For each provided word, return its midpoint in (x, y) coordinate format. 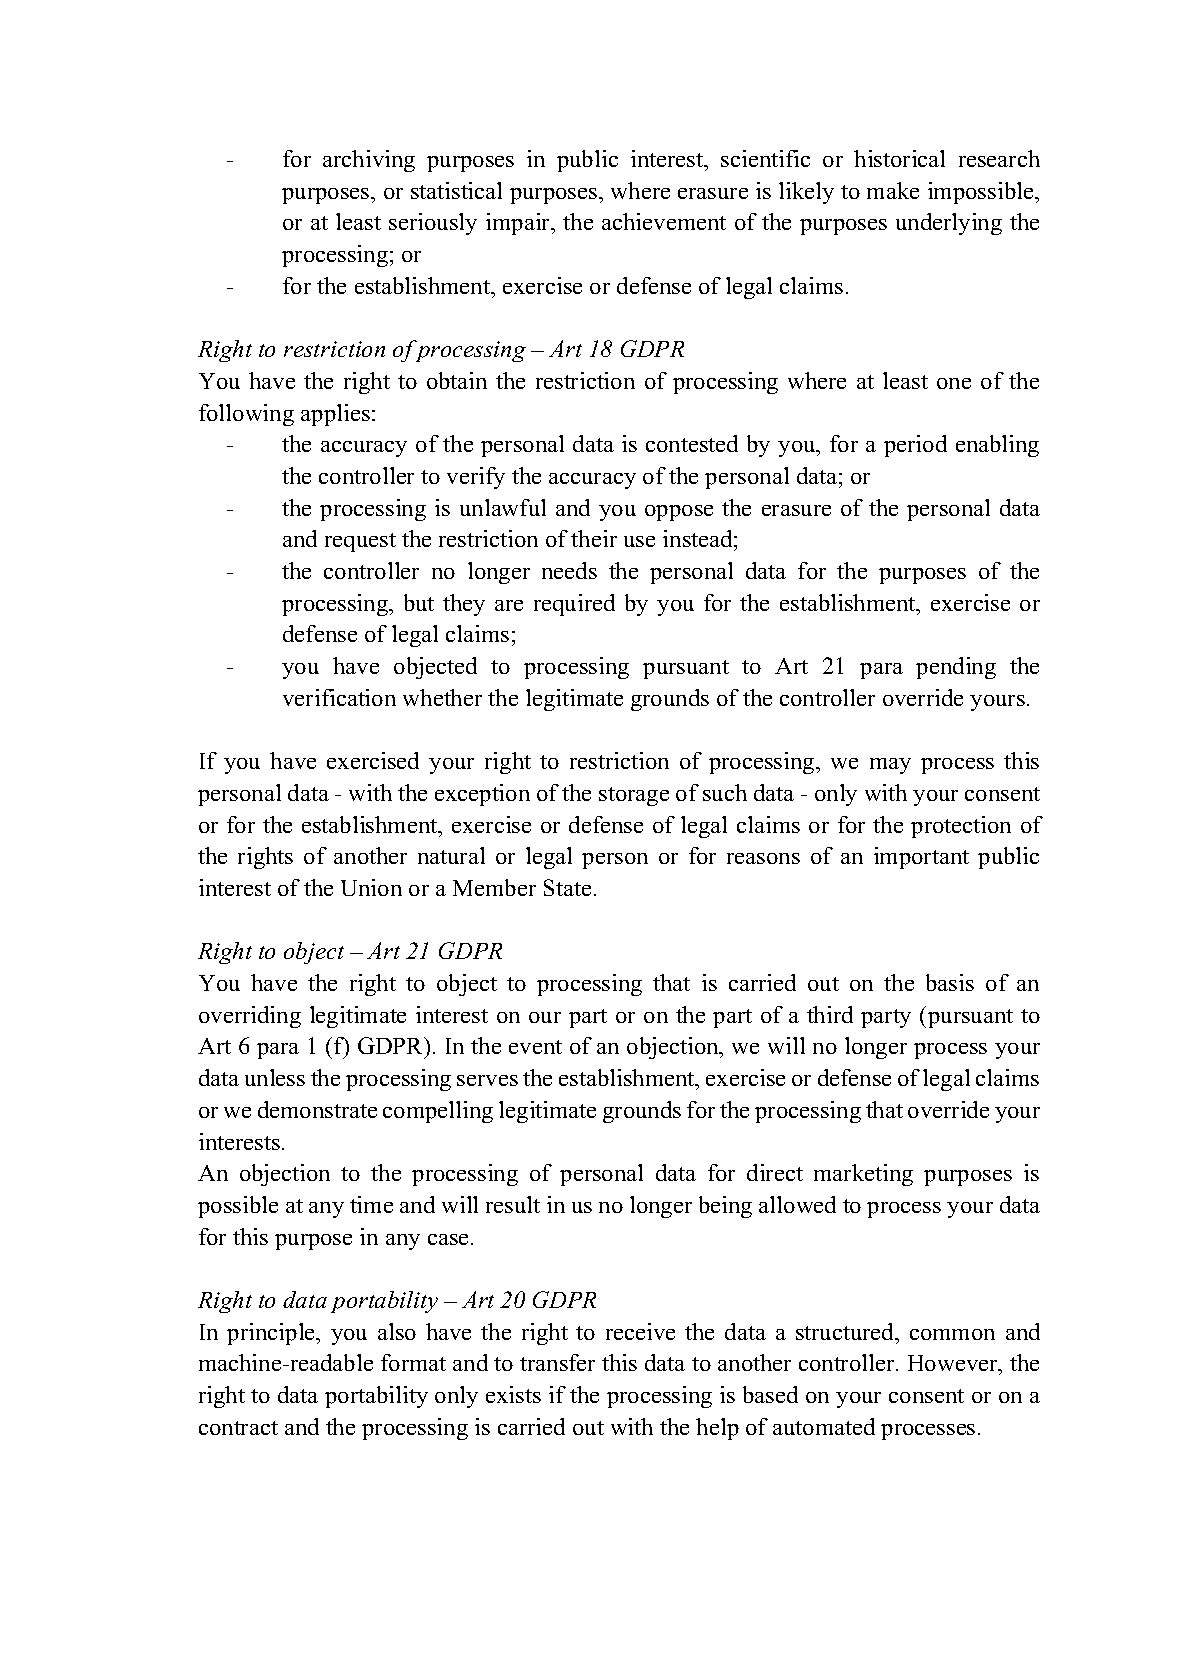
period (915, 446)
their (594, 538)
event (535, 1047)
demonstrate (317, 1109)
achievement (664, 221)
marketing (863, 1175)
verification (339, 697)
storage (634, 796)
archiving (369, 161)
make (893, 190)
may (890, 766)
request (360, 542)
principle (272, 1334)
